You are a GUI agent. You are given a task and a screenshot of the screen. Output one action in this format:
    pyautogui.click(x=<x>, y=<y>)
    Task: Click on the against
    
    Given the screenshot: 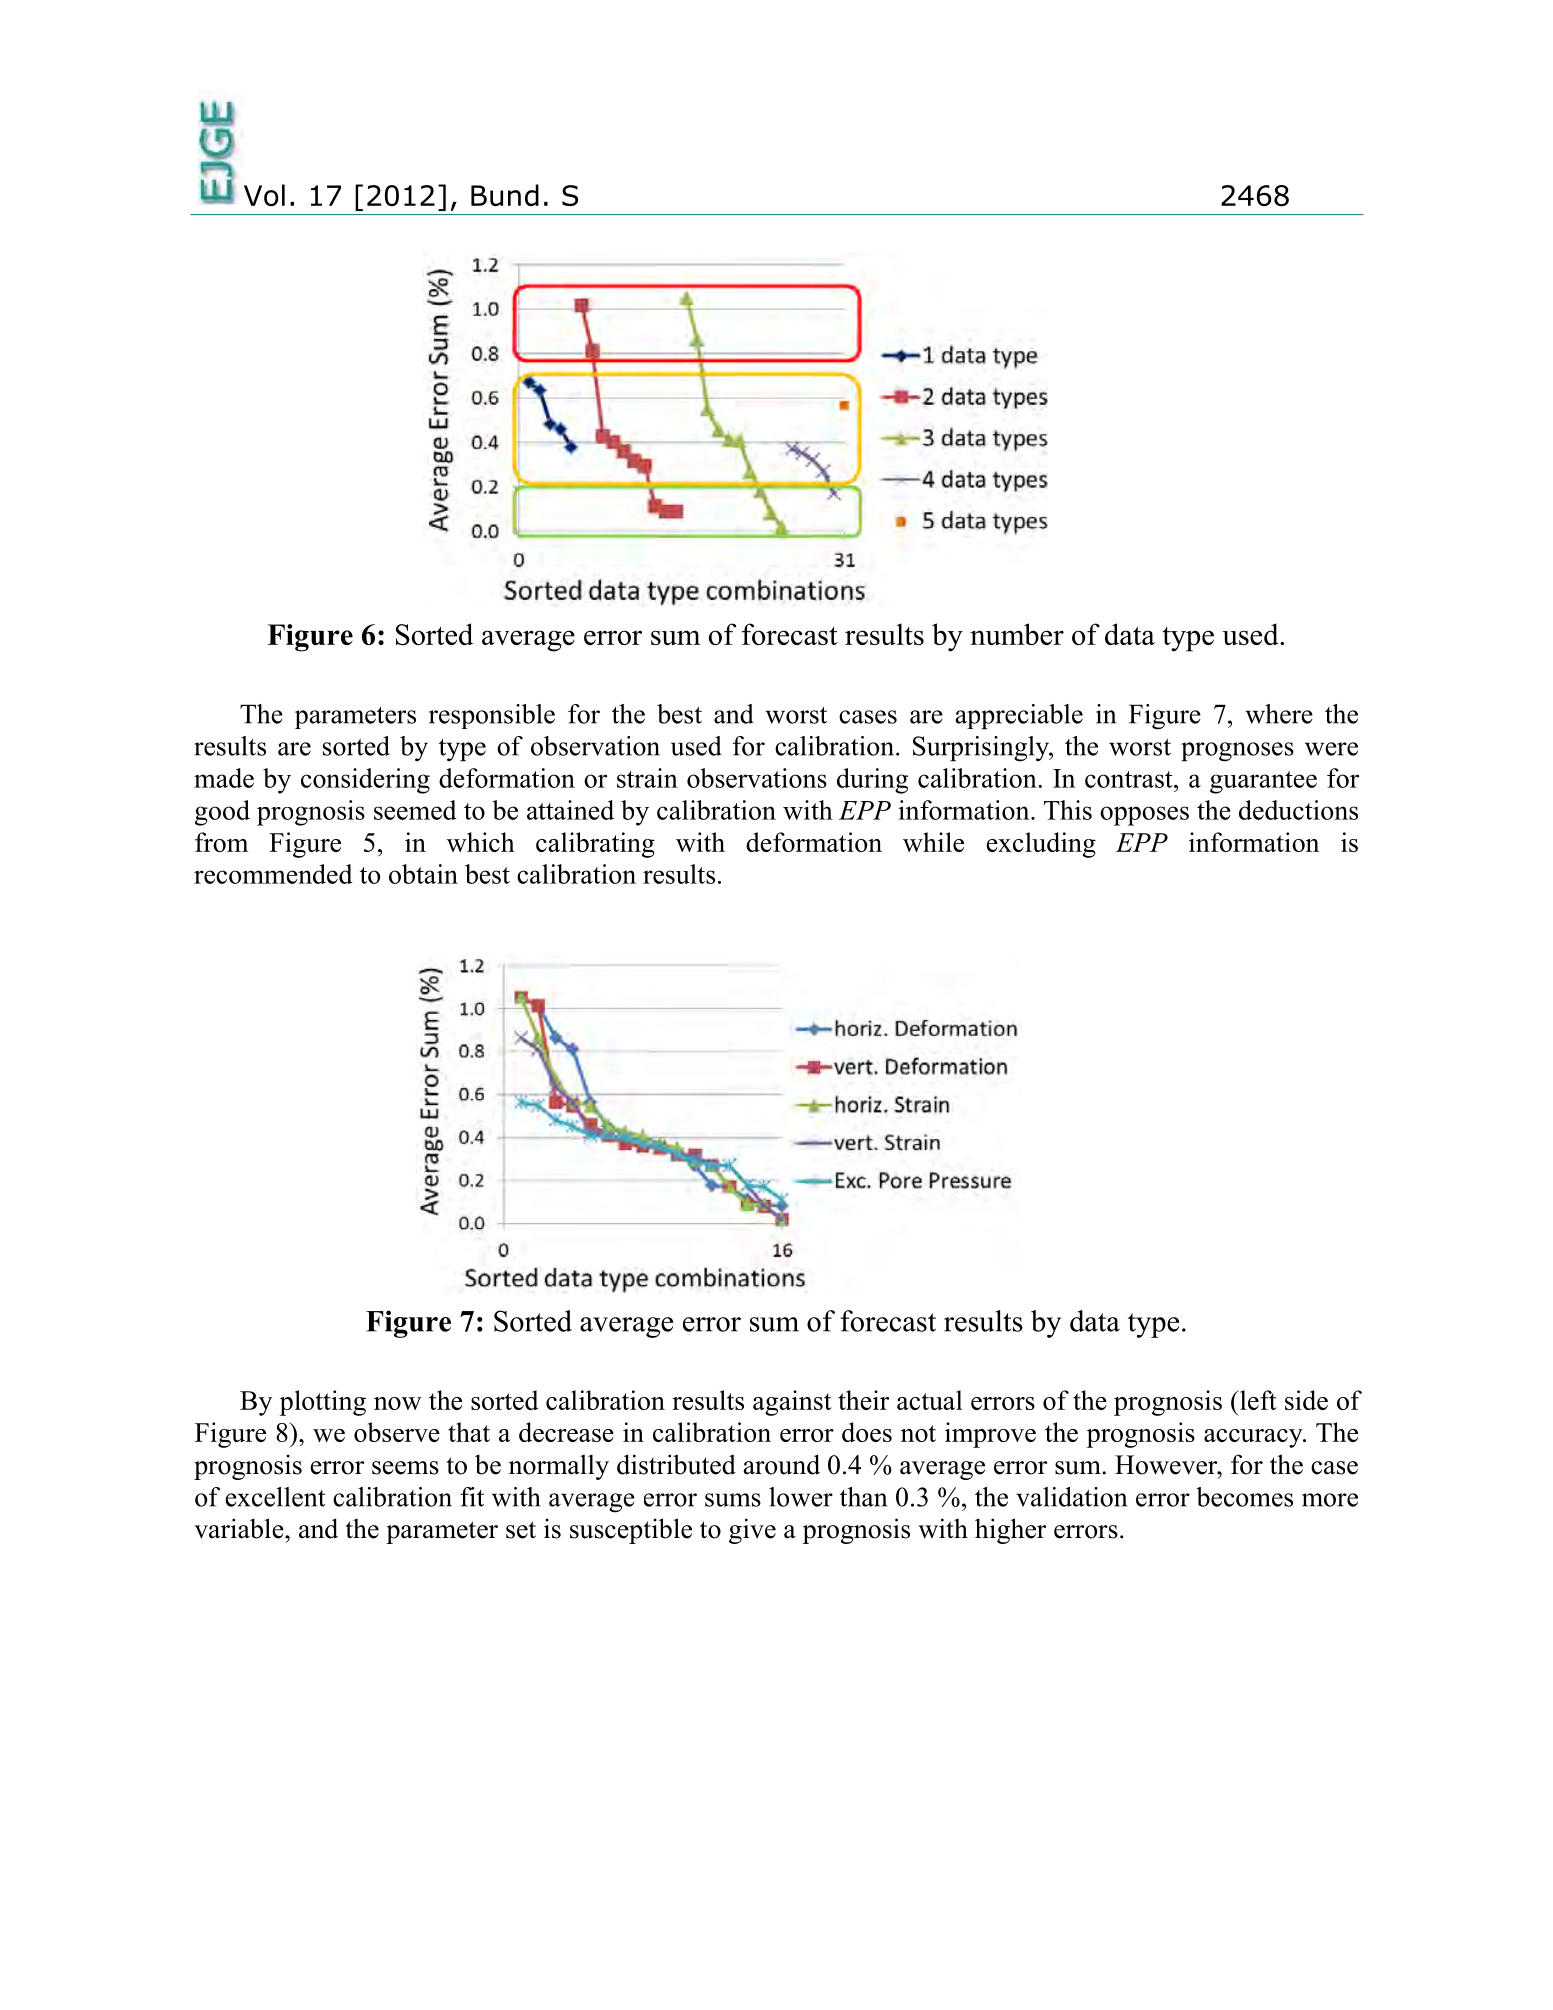 What is the action you would take?
    pyautogui.click(x=792, y=1403)
